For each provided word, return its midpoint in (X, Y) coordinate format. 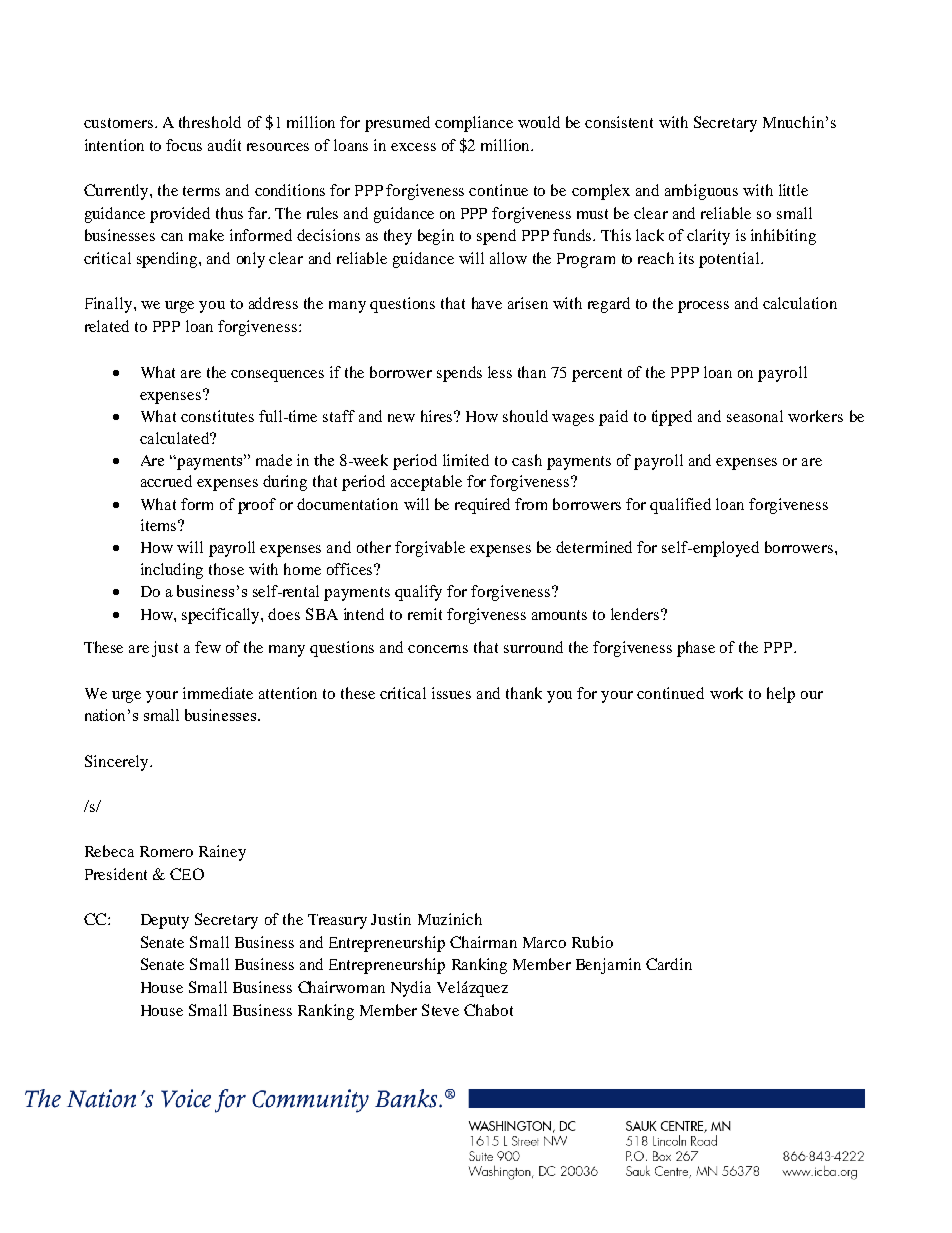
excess (413, 147)
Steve (440, 1010)
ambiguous (701, 192)
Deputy (165, 921)
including (172, 571)
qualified (680, 506)
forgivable (430, 549)
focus (184, 145)
